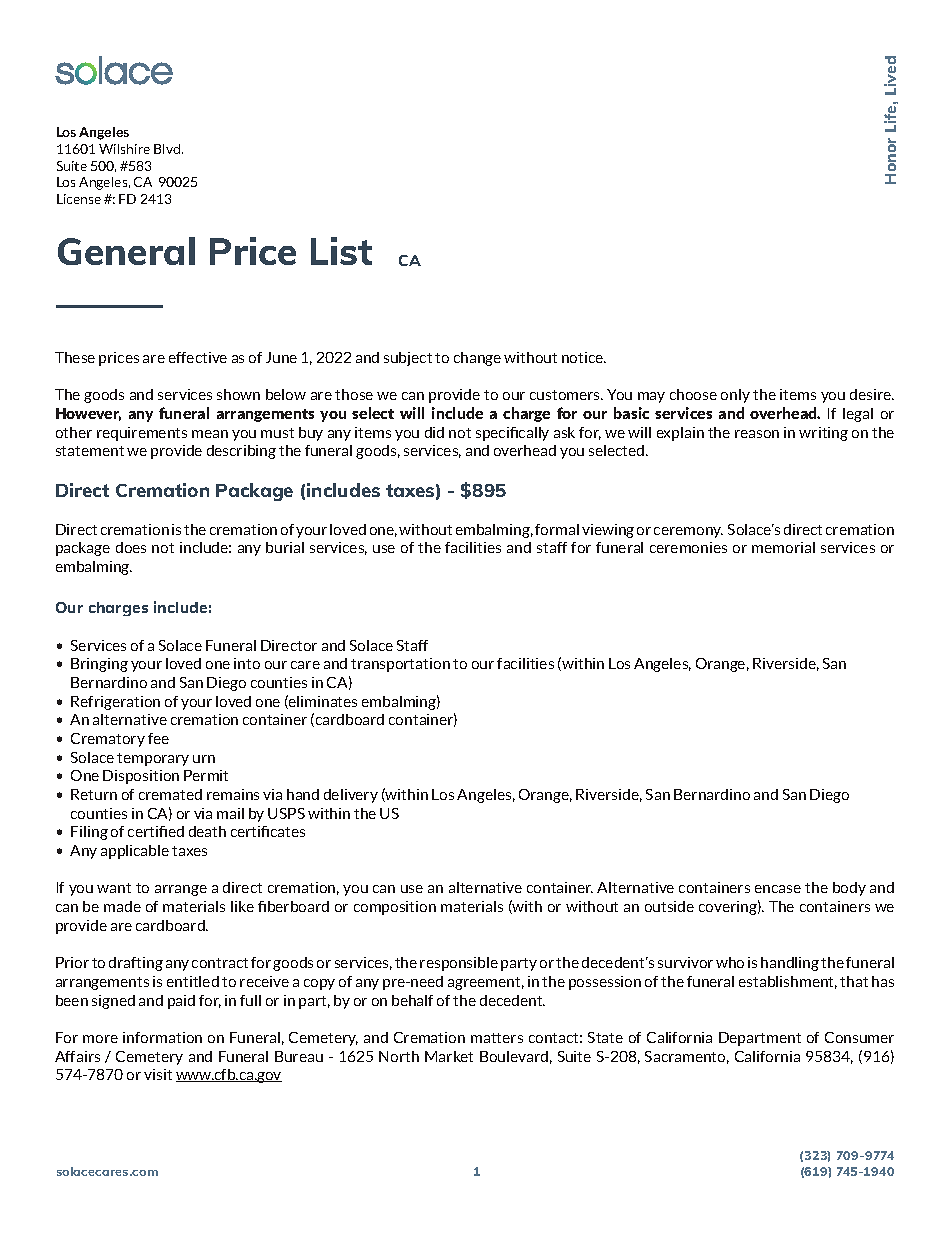  I want to click on reason, so click(757, 434).
